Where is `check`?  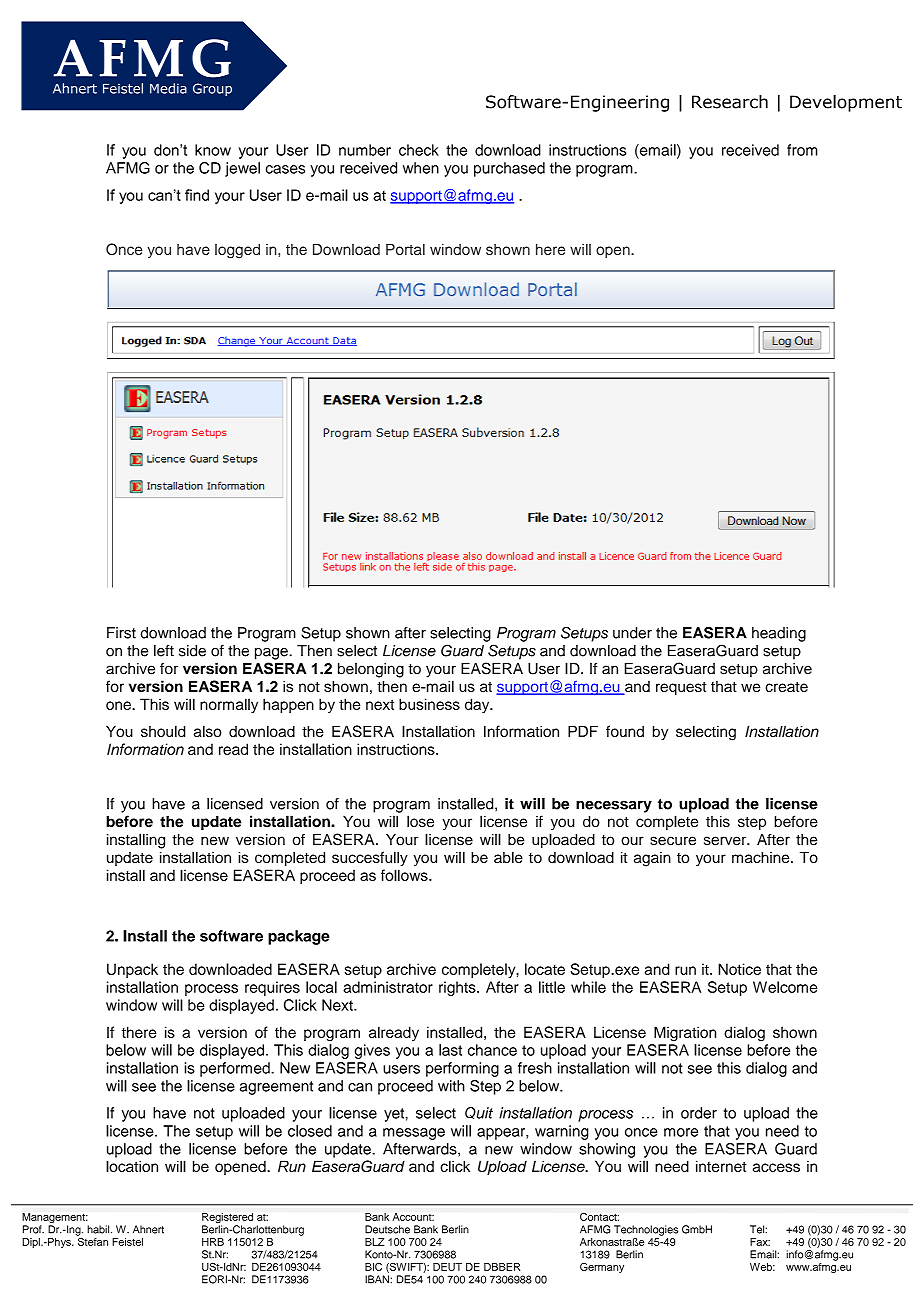 check is located at coordinates (419, 150).
